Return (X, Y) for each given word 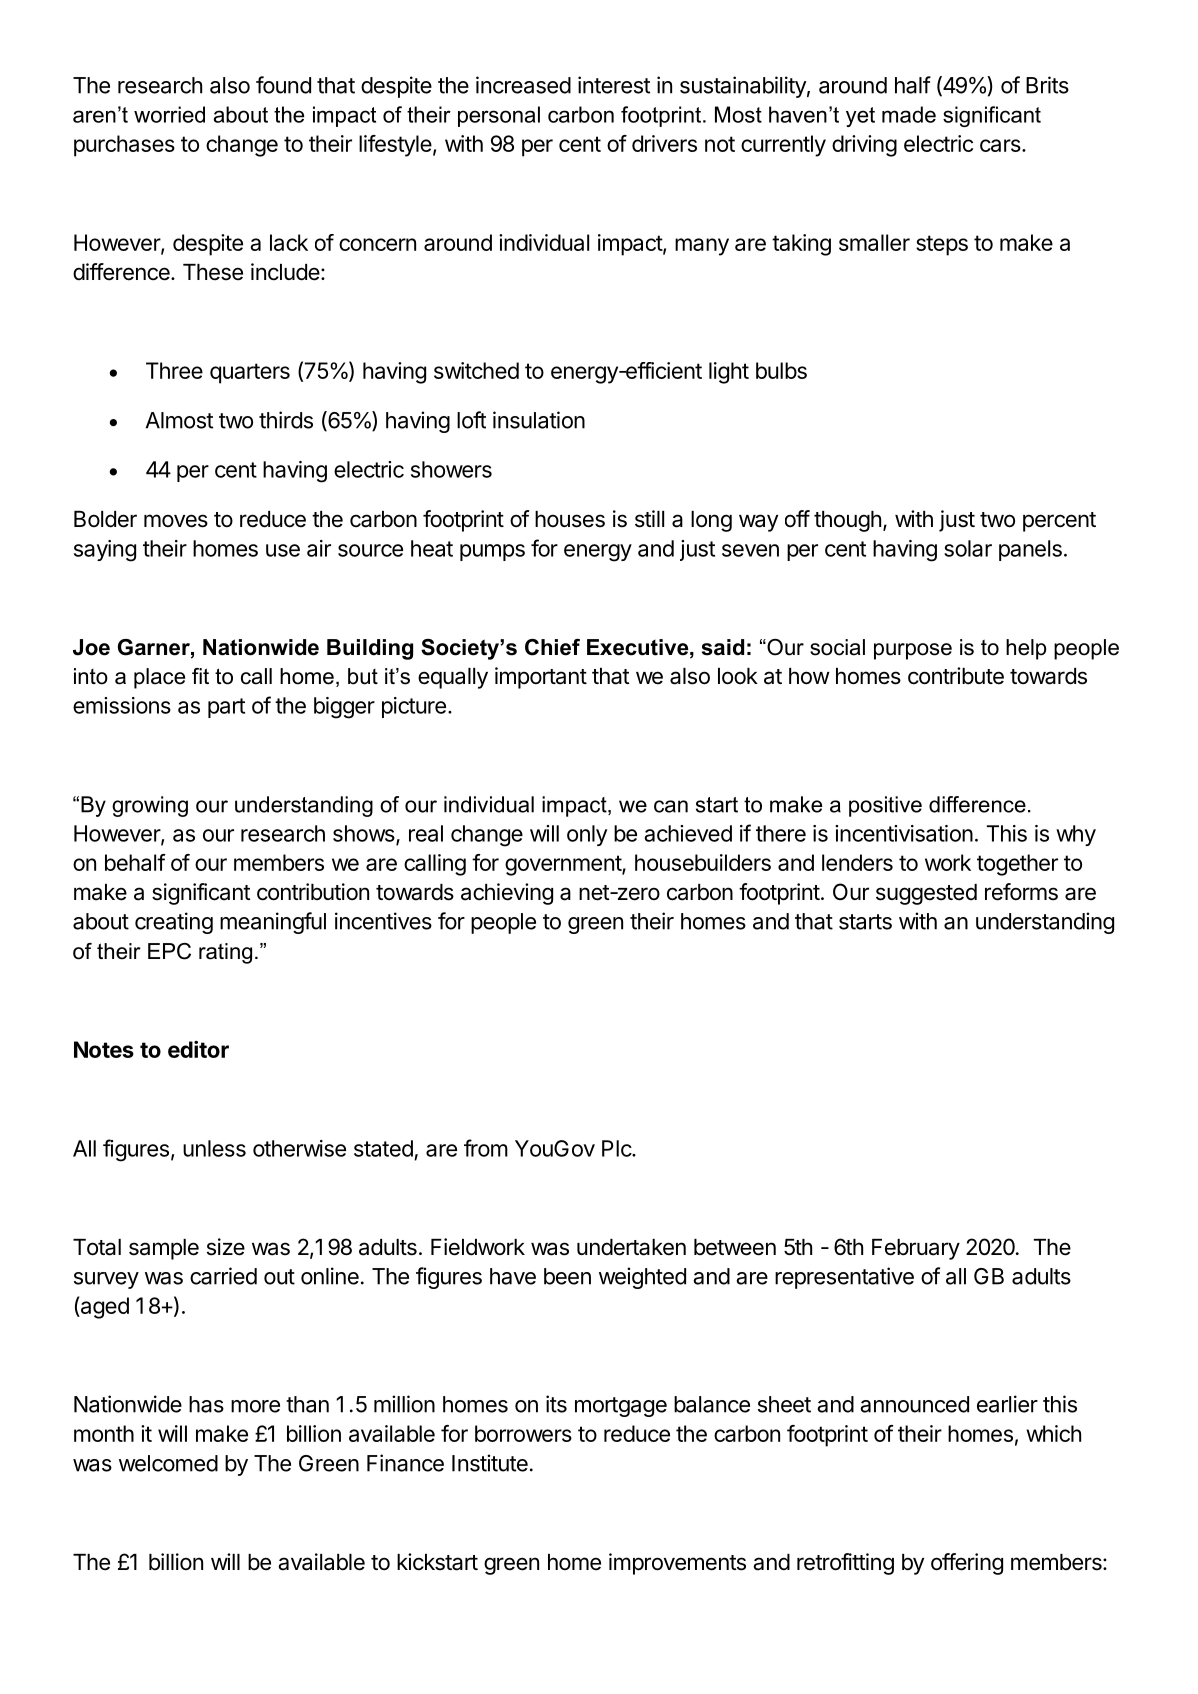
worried (169, 114)
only (587, 835)
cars (1001, 145)
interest (614, 85)
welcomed (168, 1463)
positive (885, 806)
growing (150, 806)
